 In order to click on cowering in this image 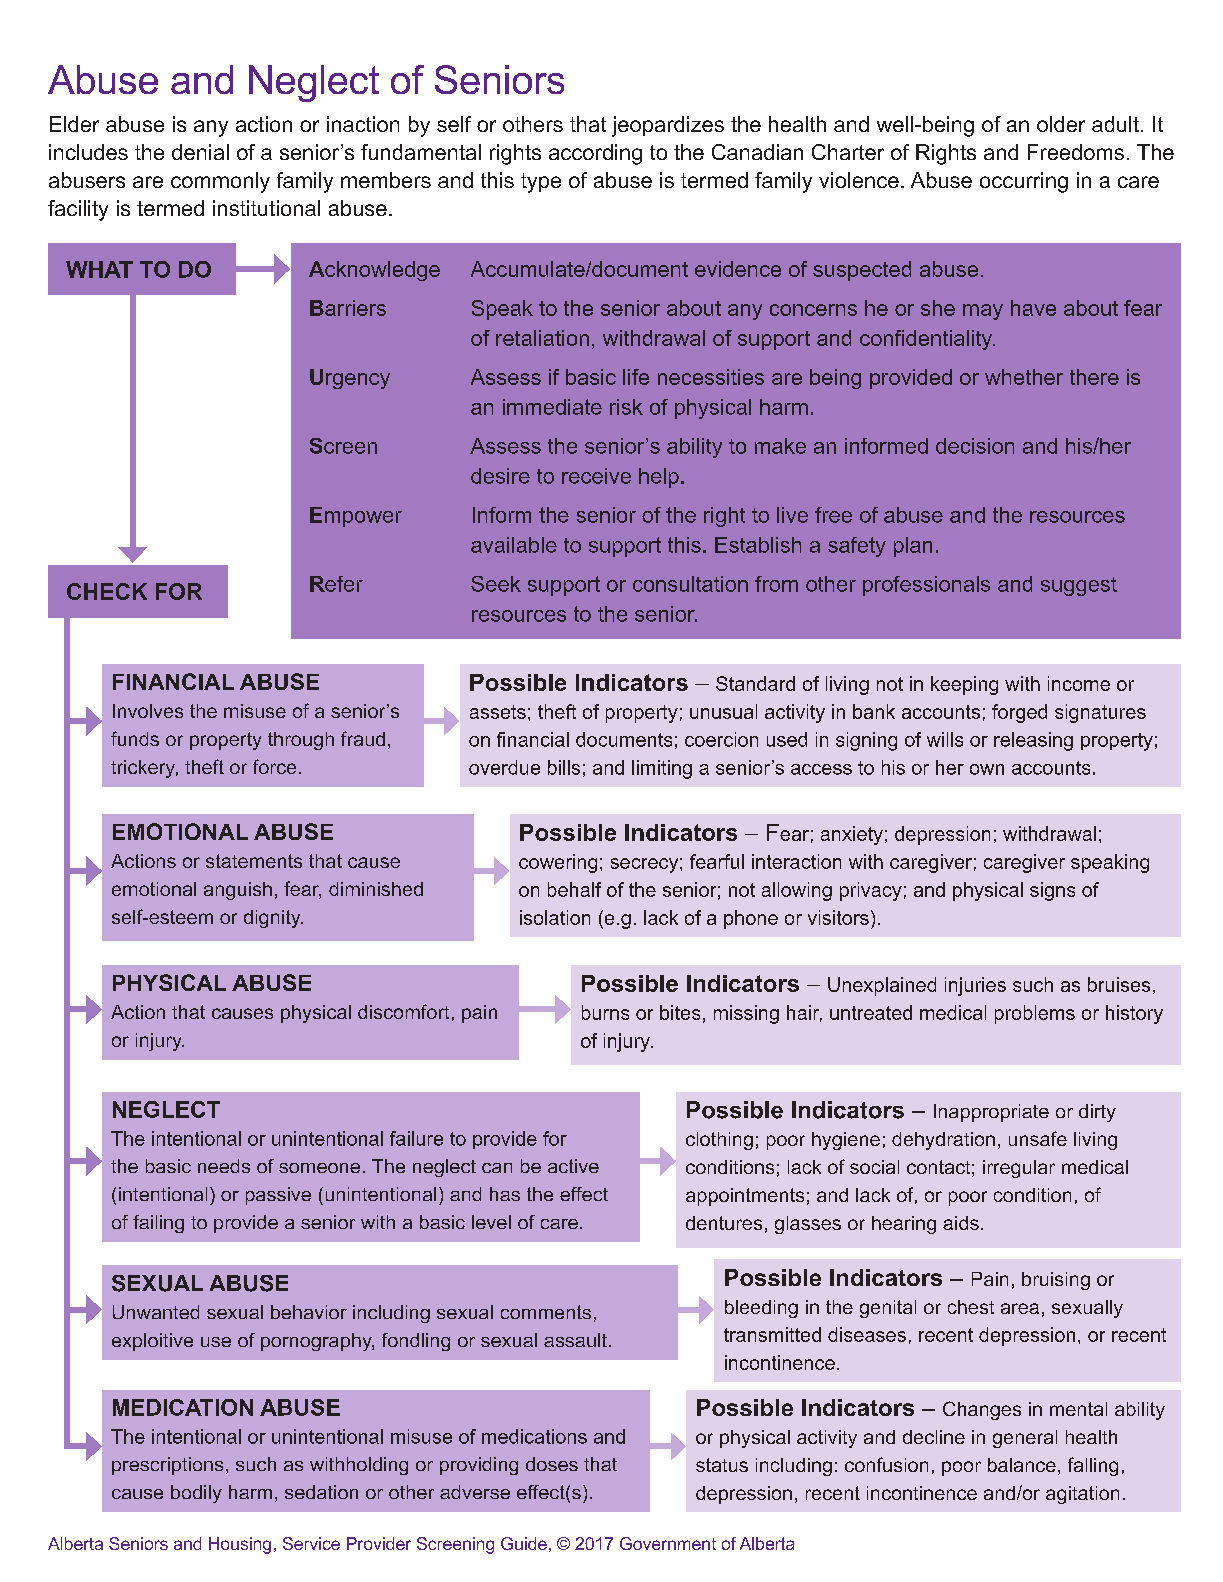, I will do `click(558, 863)`.
